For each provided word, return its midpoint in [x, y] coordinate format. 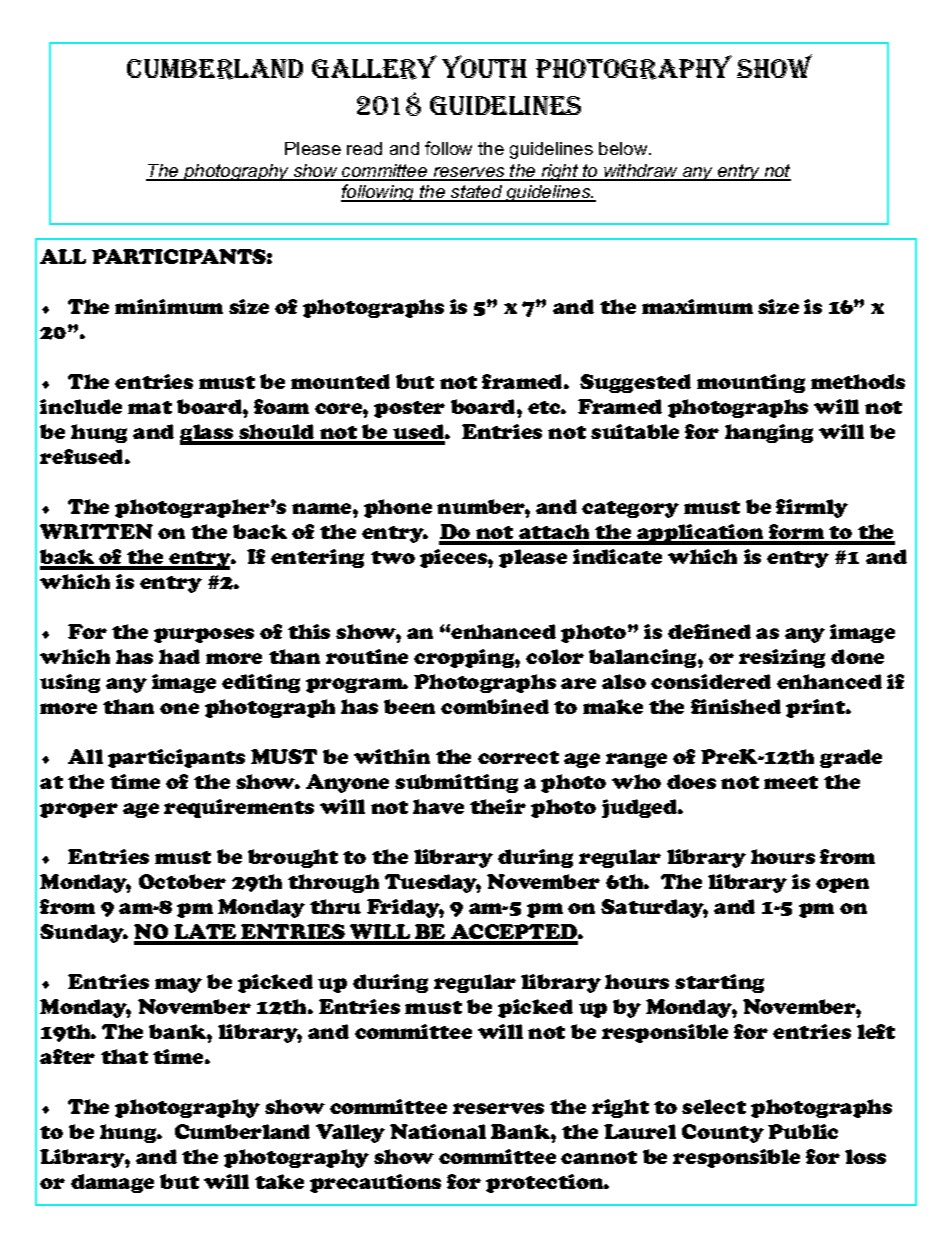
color [555, 656]
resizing [782, 658]
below [624, 148]
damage [112, 1183]
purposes [204, 635]
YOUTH [484, 66]
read [364, 148]
